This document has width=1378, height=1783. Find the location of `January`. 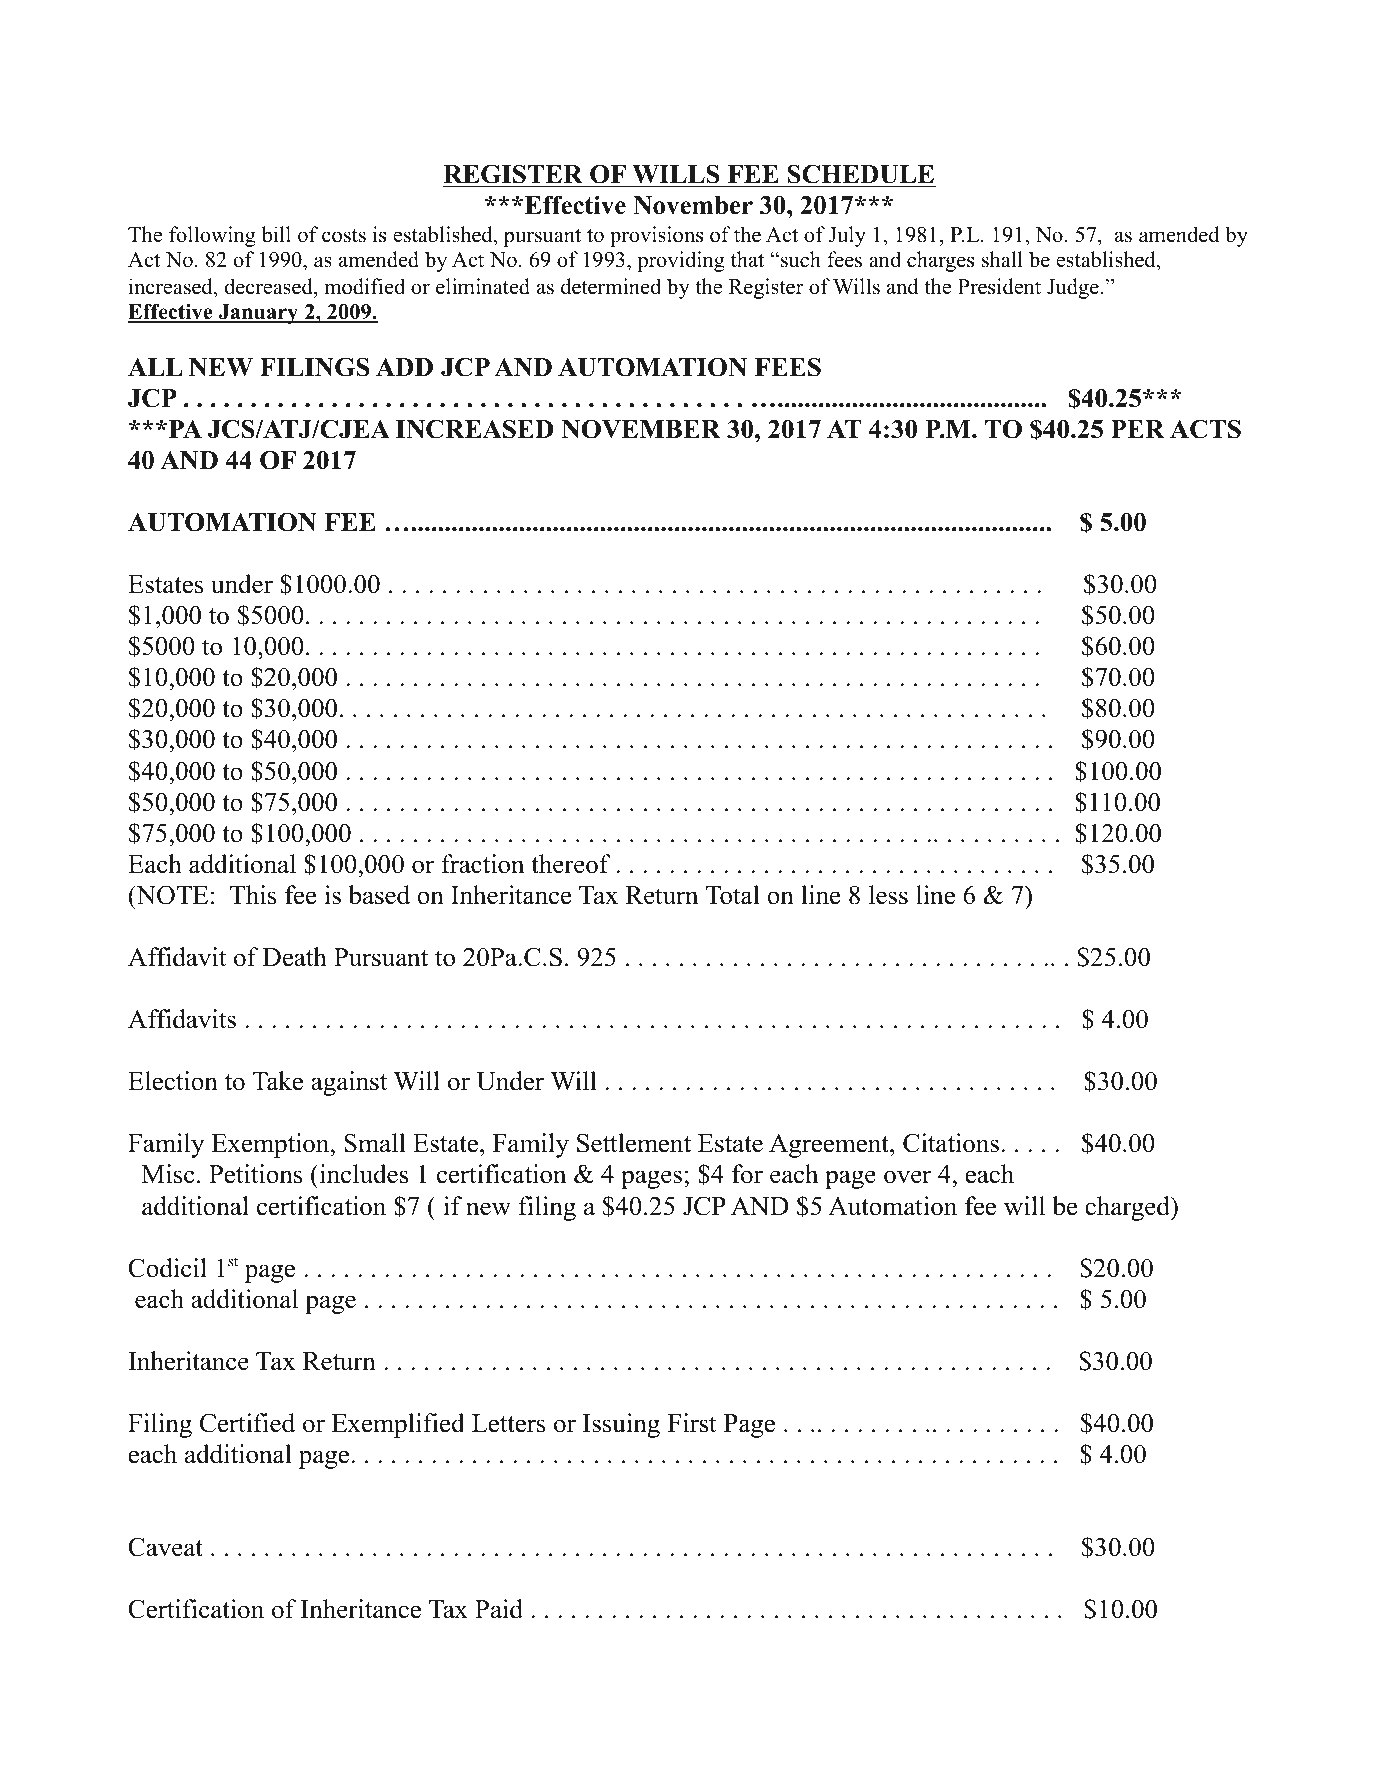

January is located at coordinates (258, 314).
